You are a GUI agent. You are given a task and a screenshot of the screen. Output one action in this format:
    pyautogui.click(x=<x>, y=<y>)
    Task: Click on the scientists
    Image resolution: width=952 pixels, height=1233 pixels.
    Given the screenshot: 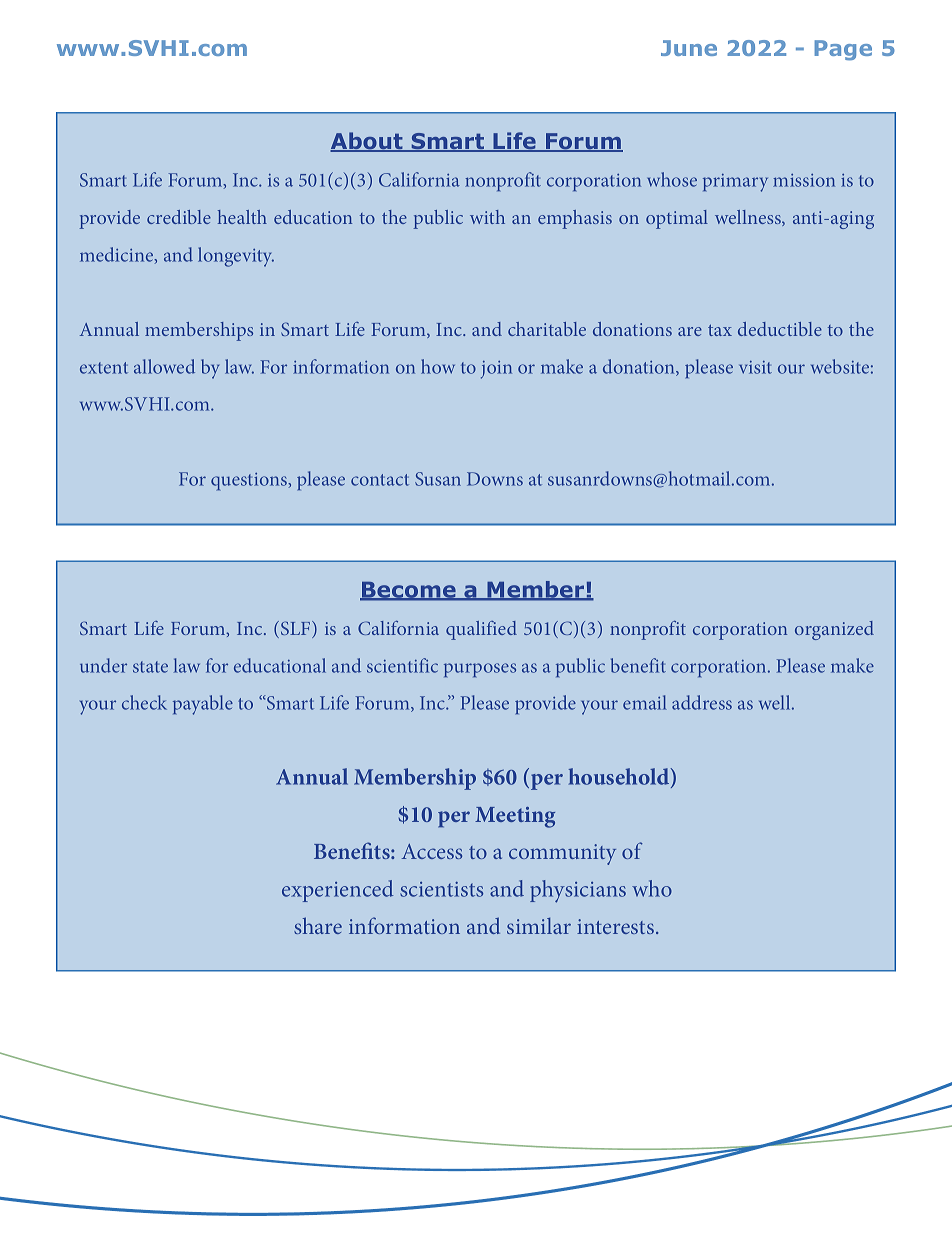 What is the action you would take?
    pyautogui.click(x=441, y=889)
